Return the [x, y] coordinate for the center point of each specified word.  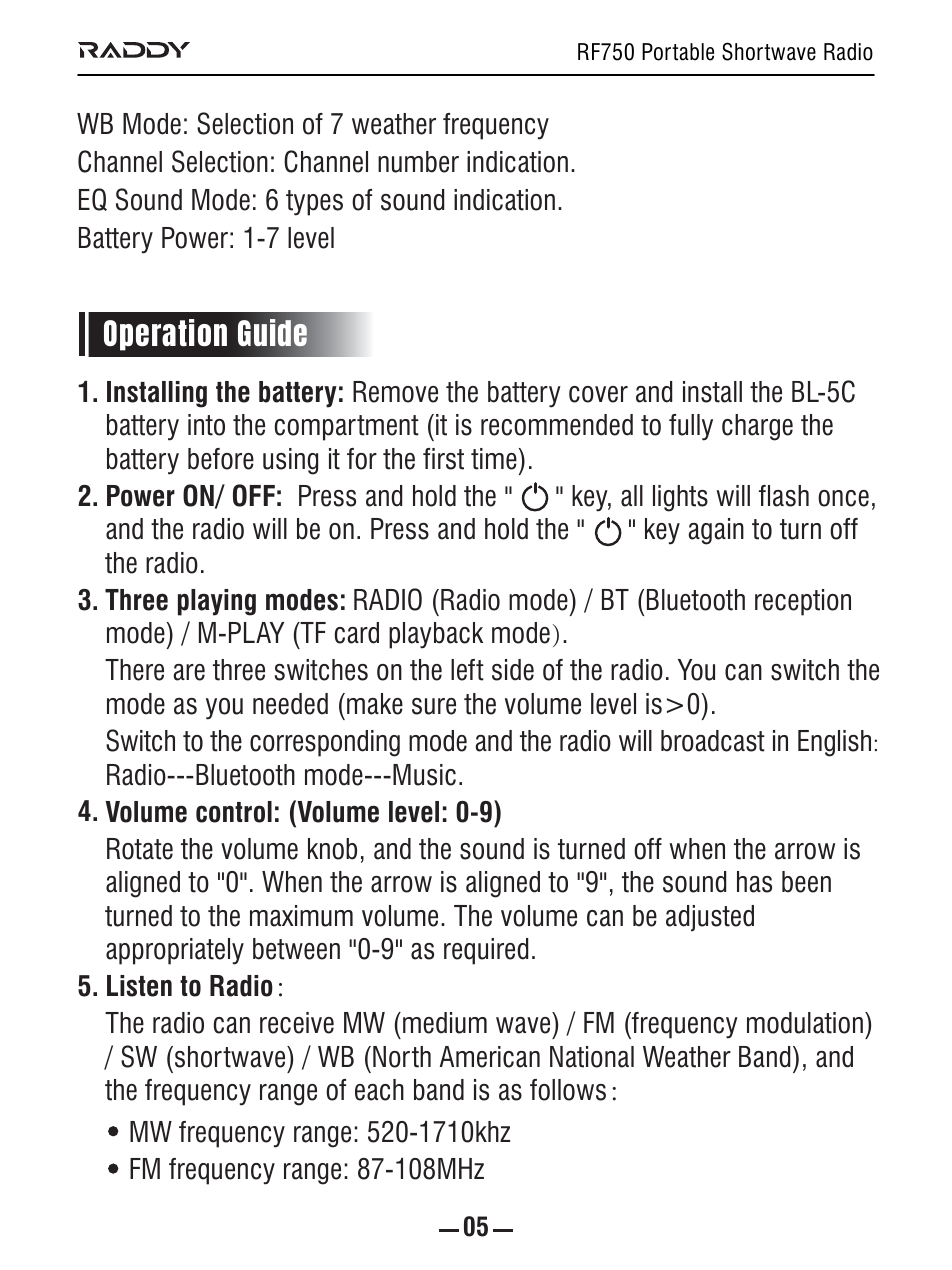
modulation [805, 1023]
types [314, 203]
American [490, 1057]
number [418, 162]
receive [297, 1023]
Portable [678, 52]
